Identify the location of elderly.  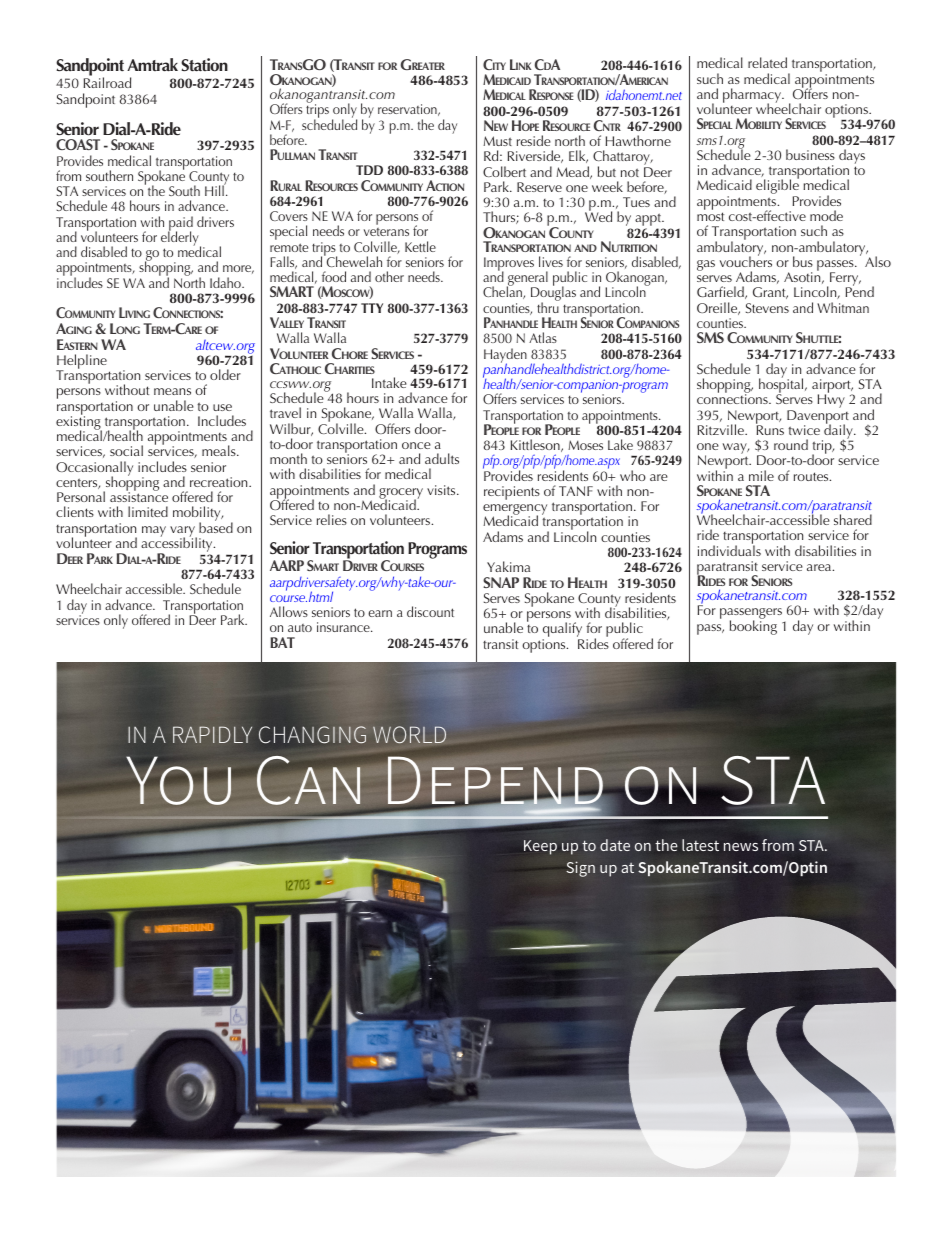
(181, 239).
